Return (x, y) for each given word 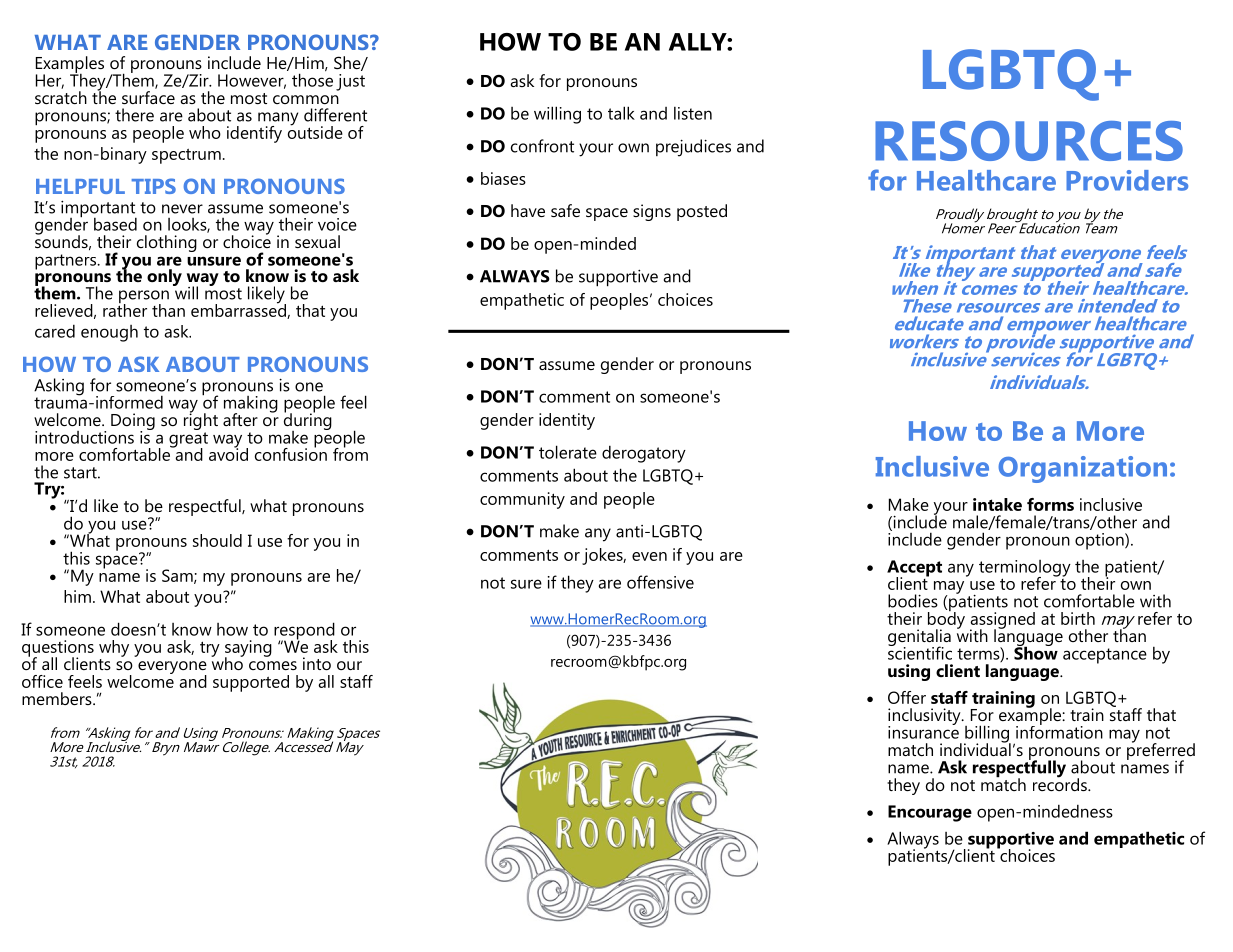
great (188, 441)
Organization (1082, 469)
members (58, 698)
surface (148, 97)
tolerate (568, 452)
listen (693, 113)
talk (621, 113)
